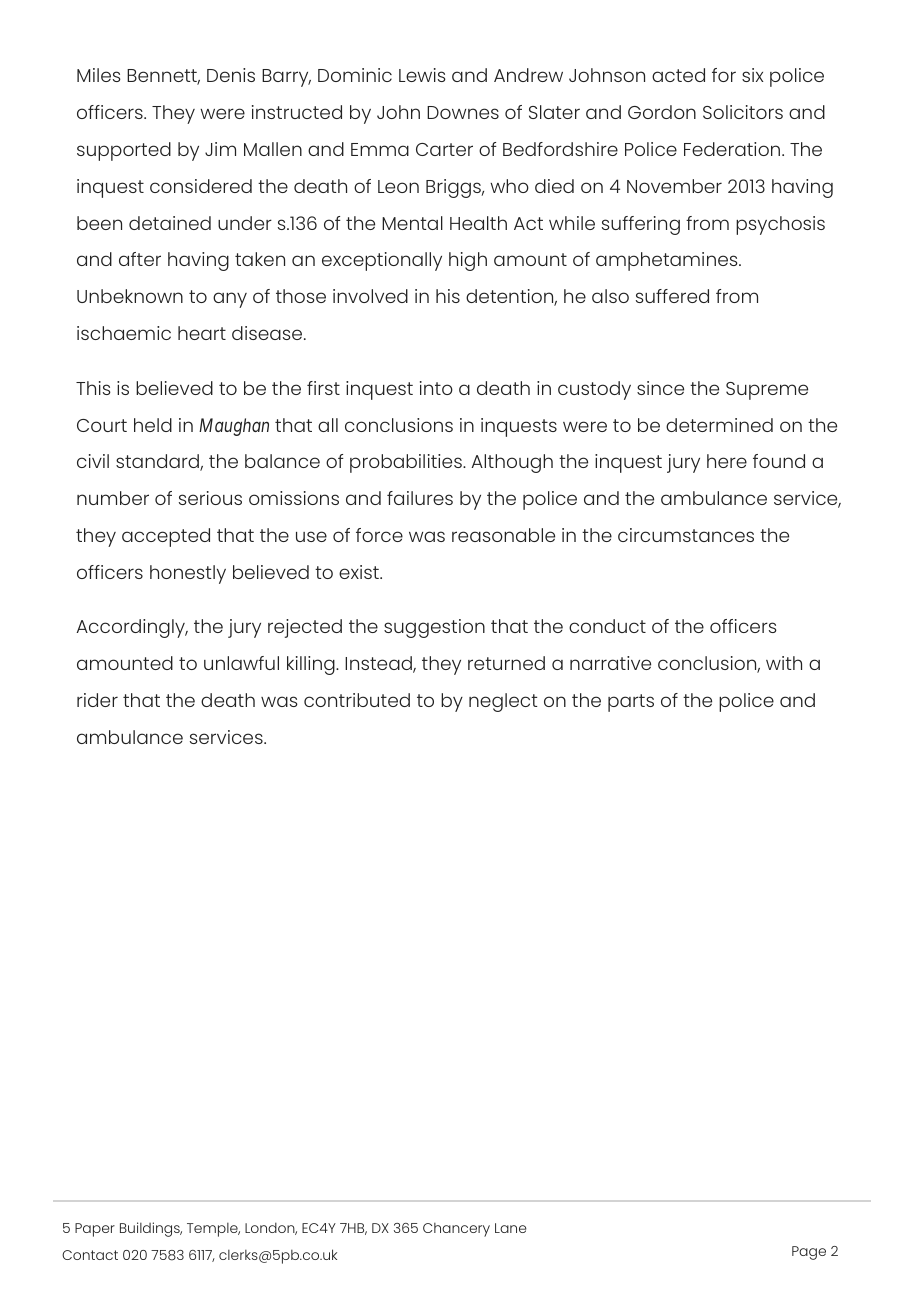 The image size is (924, 1308). What do you see at coordinates (456, 1230) in the screenshot?
I see `Chancery` at bounding box center [456, 1230].
